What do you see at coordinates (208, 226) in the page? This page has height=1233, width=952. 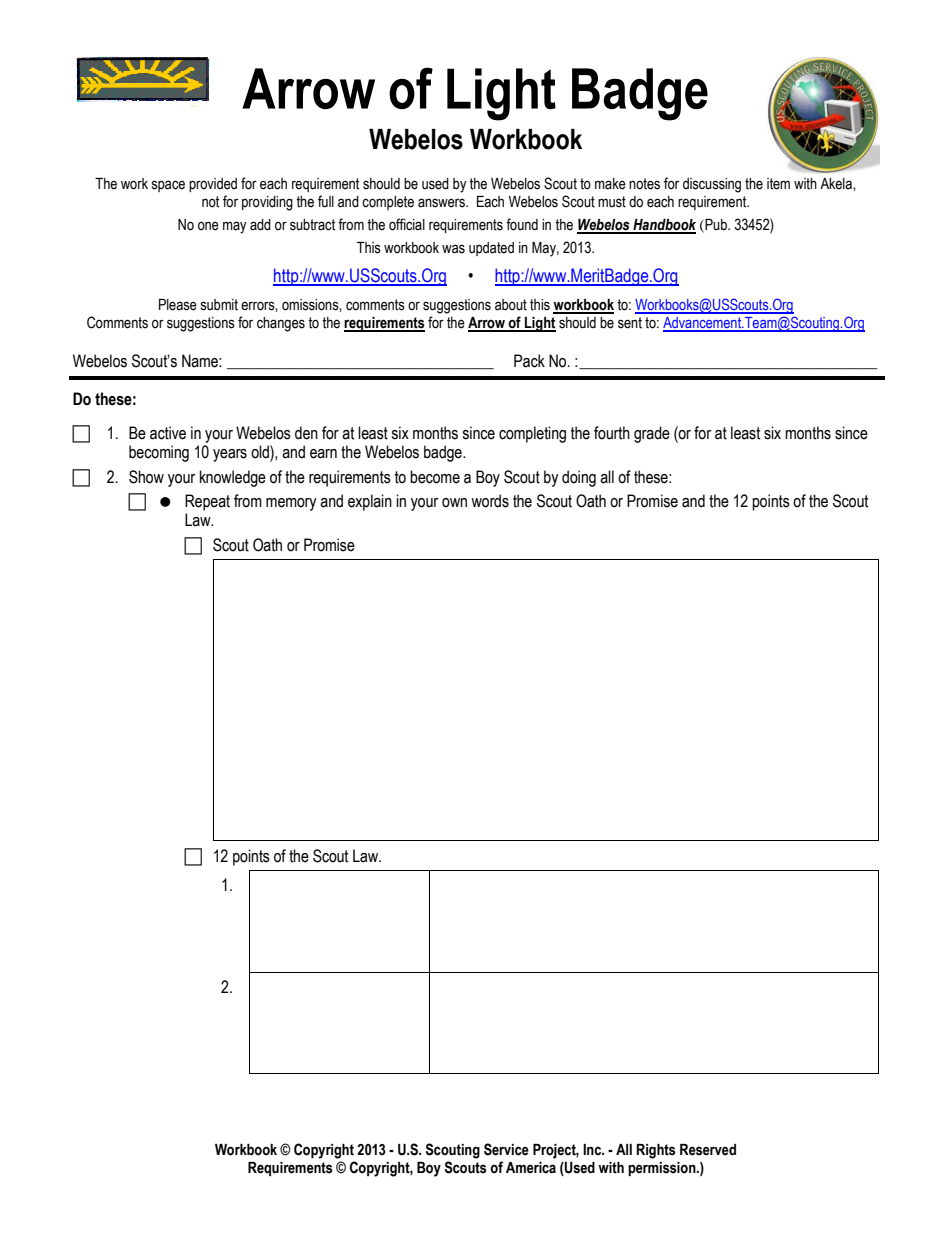 I see `one` at bounding box center [208, 226].
